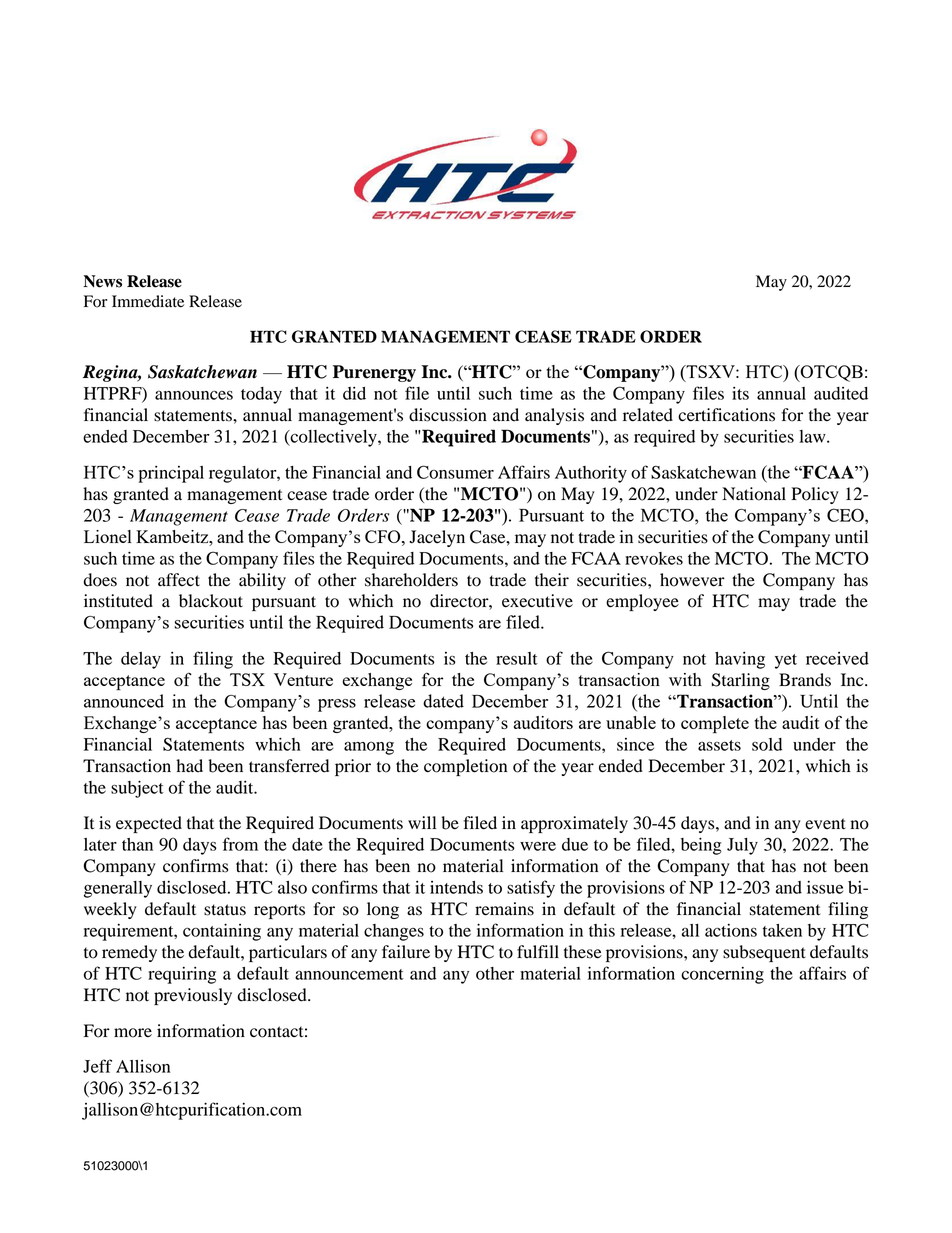  I want to click on more, so click(133, 1033).
